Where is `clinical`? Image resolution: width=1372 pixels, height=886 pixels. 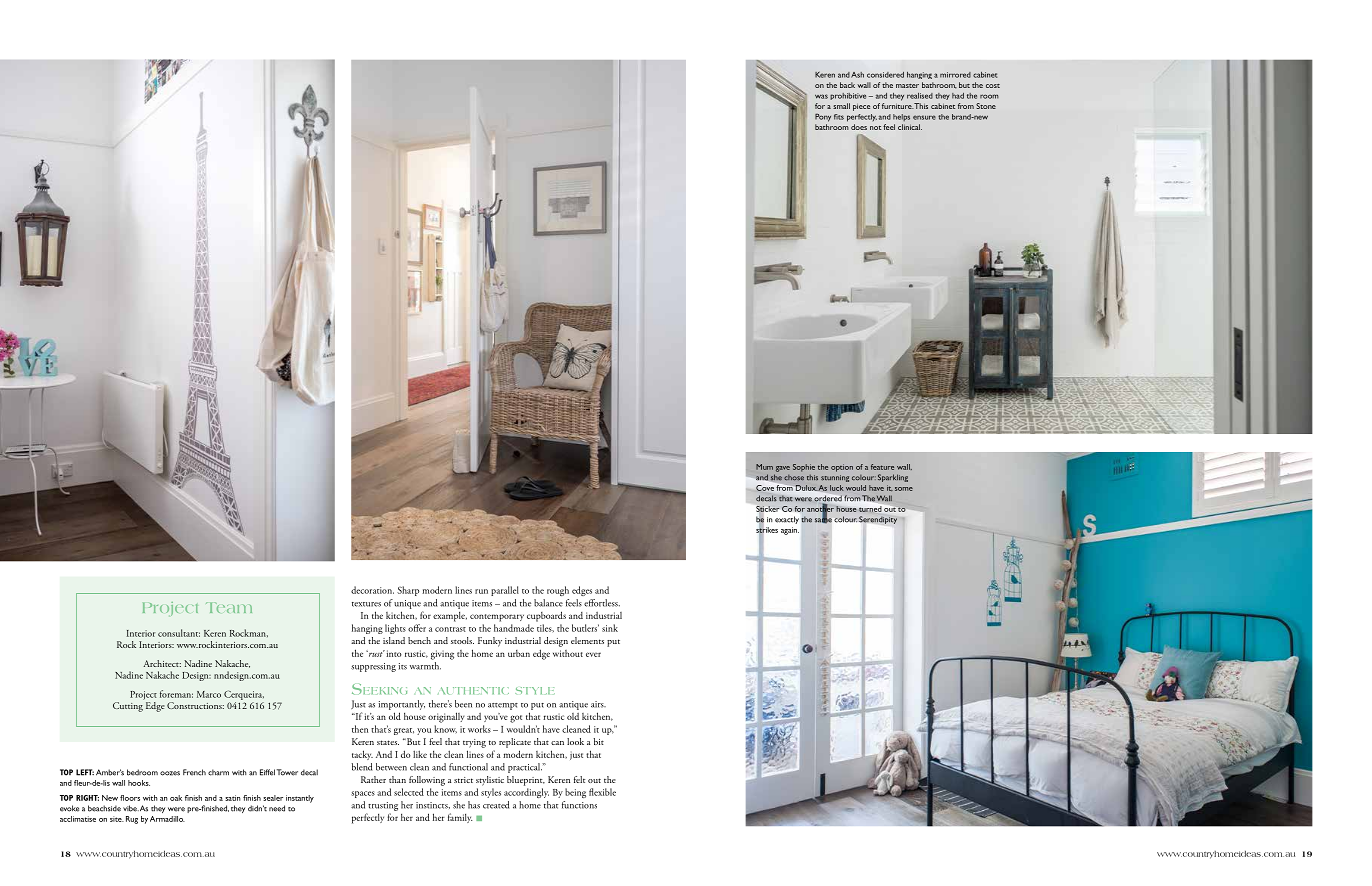
clinical is located at coordinates (910, 127).
